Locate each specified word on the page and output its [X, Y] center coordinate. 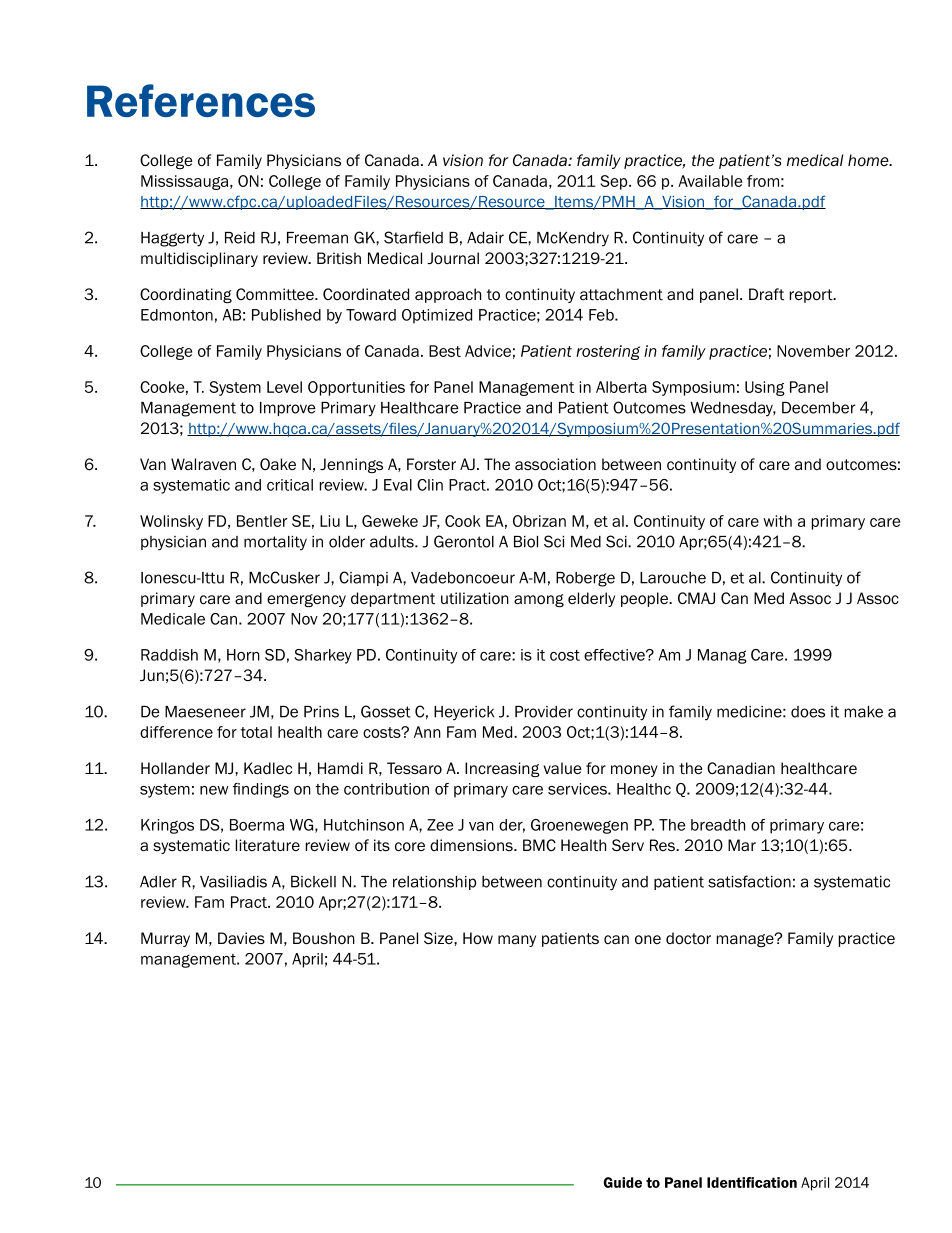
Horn [243, 655]
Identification [752, 1182]
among [539, 600]
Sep [615, 182]
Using [765, 388]
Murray [165, 939]
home [869, 160]
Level [284, 387]
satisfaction [749, 881]
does [808, 712]
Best [445, 351]
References [201, 100]
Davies [241, 938]
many [517, 941]
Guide [623, 1182]
